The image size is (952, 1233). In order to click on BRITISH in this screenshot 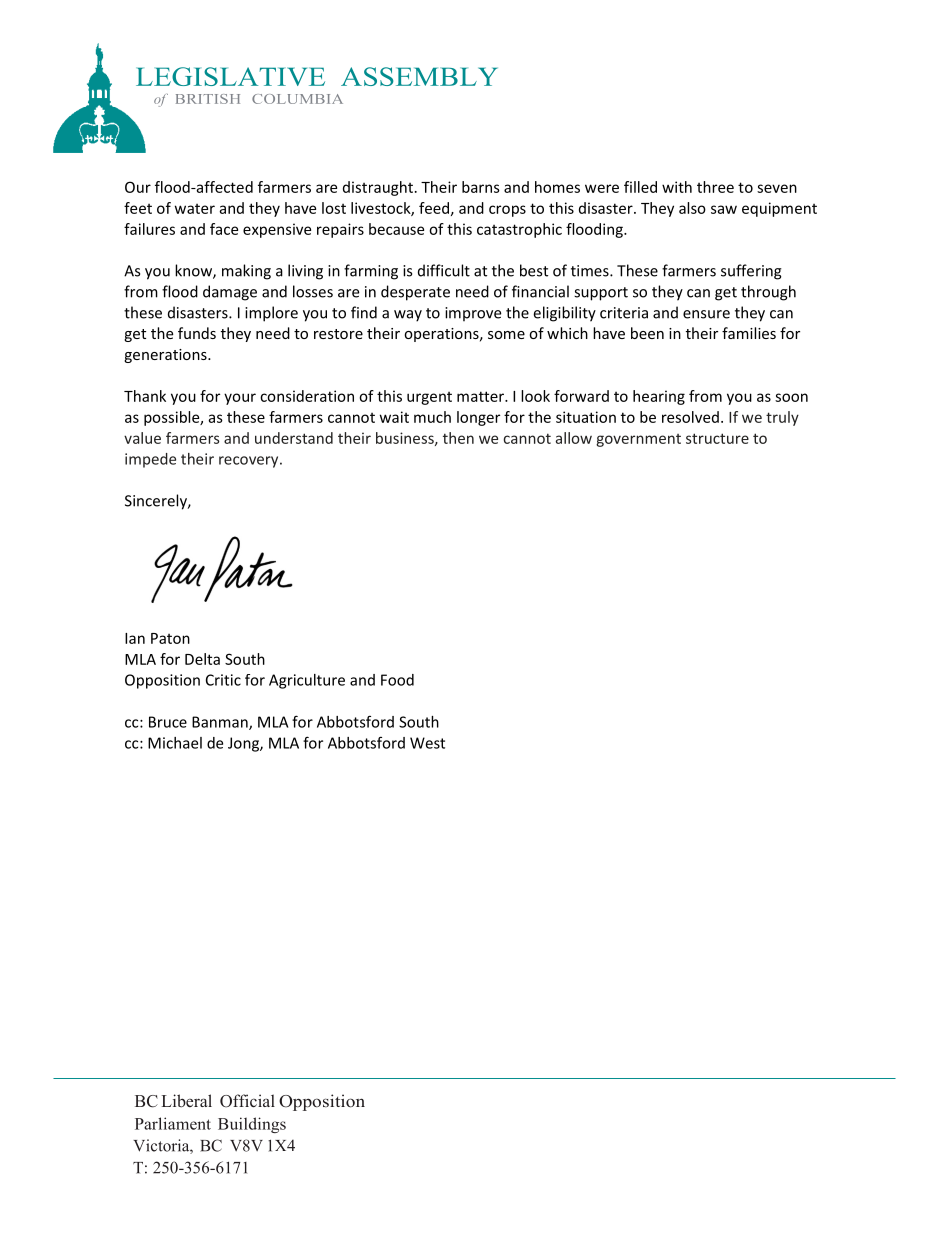, I will do `click(208, 99)`.
